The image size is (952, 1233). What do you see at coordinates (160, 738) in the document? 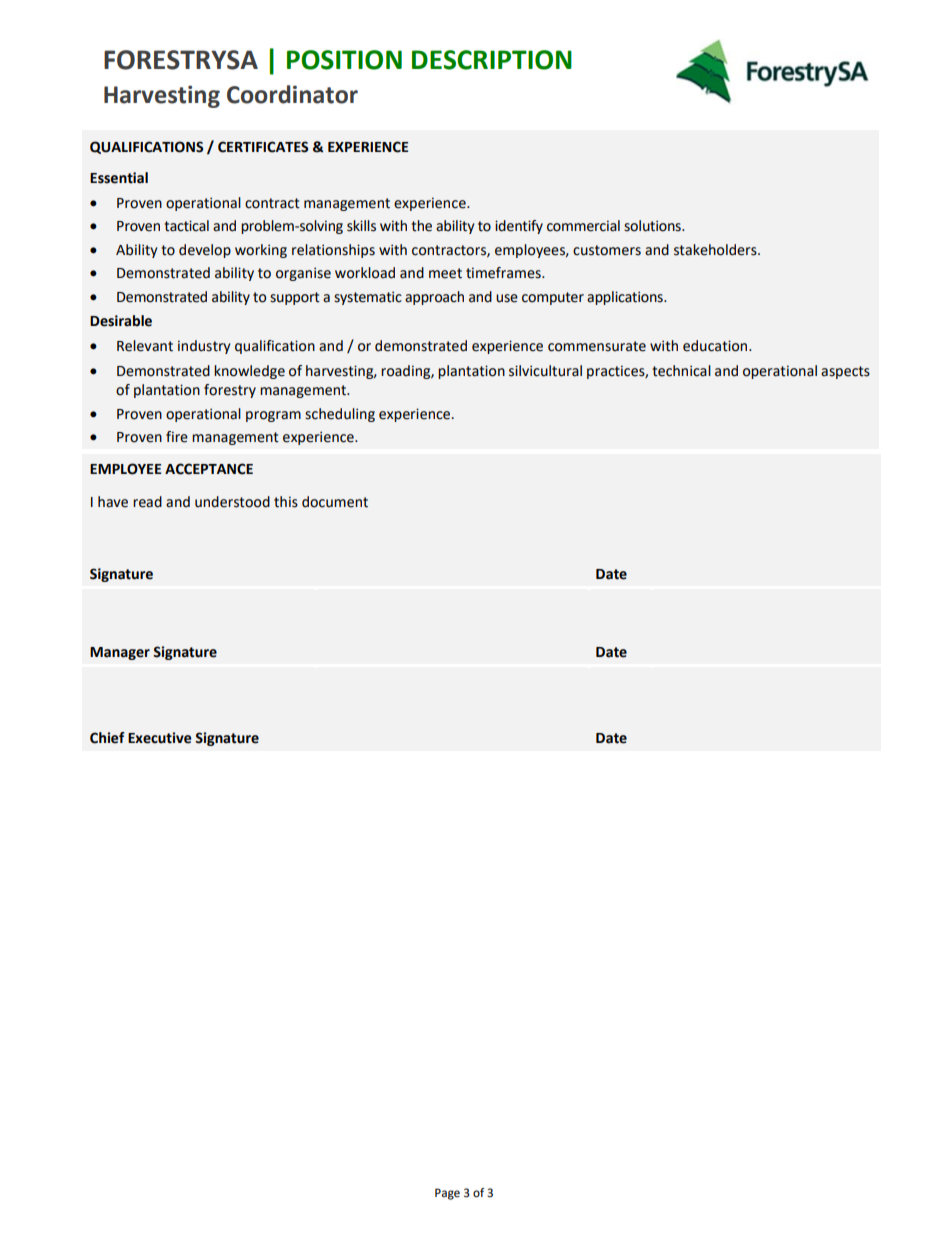
I see `Executive` at bounding box center [160, 738].
